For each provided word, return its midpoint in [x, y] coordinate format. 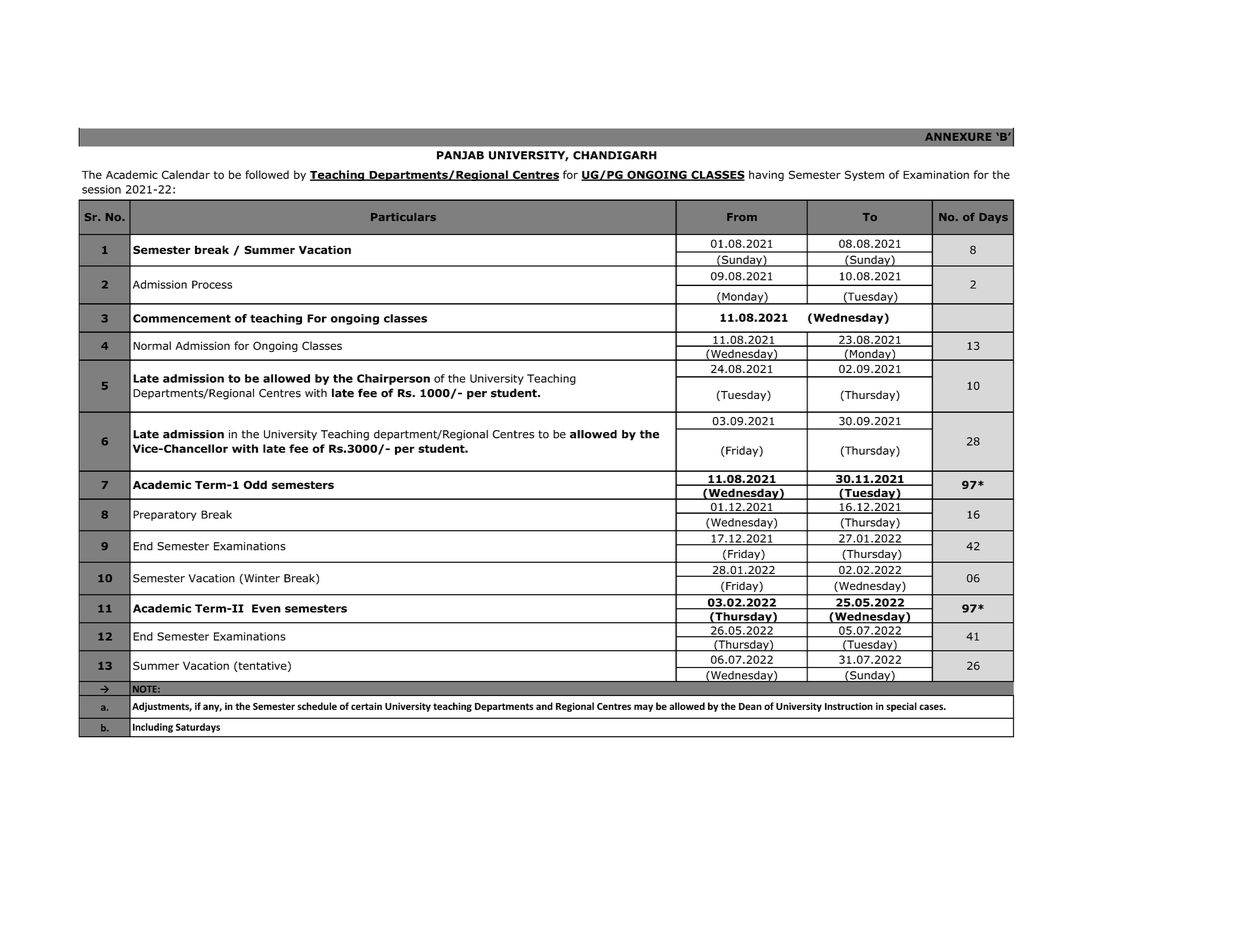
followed [267, 174]
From [742, 217]
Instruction [849, 706]
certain [366, 706]
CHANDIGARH [615, 155]
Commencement [182, 318]
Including [153, 728]
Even [266, 608]
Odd [255, 484]
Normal [152, 345]
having [766, 175]
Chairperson [393, 379]
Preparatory [165, 515]
